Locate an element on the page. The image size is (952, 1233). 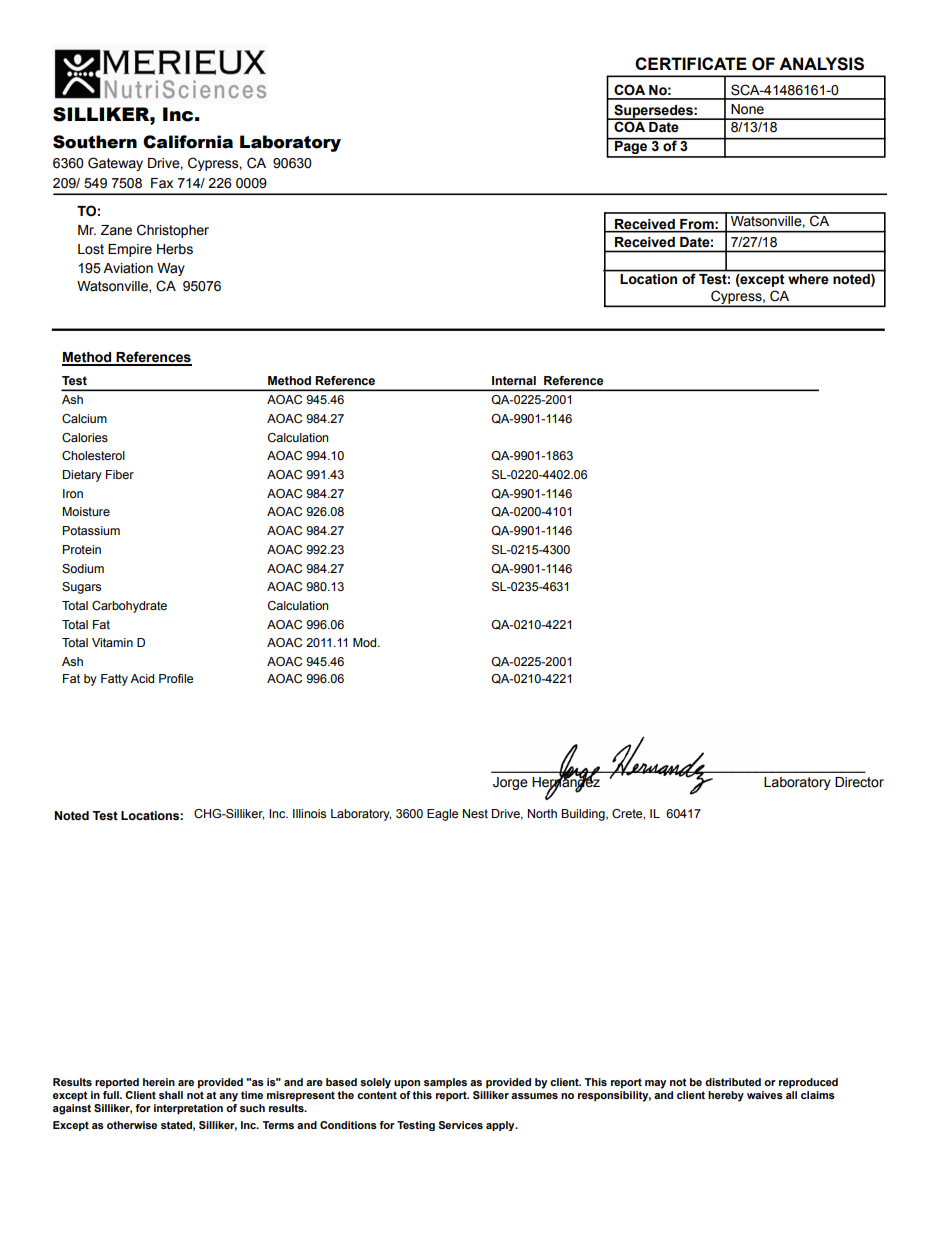
Director is located at coordinates (859, 782).
